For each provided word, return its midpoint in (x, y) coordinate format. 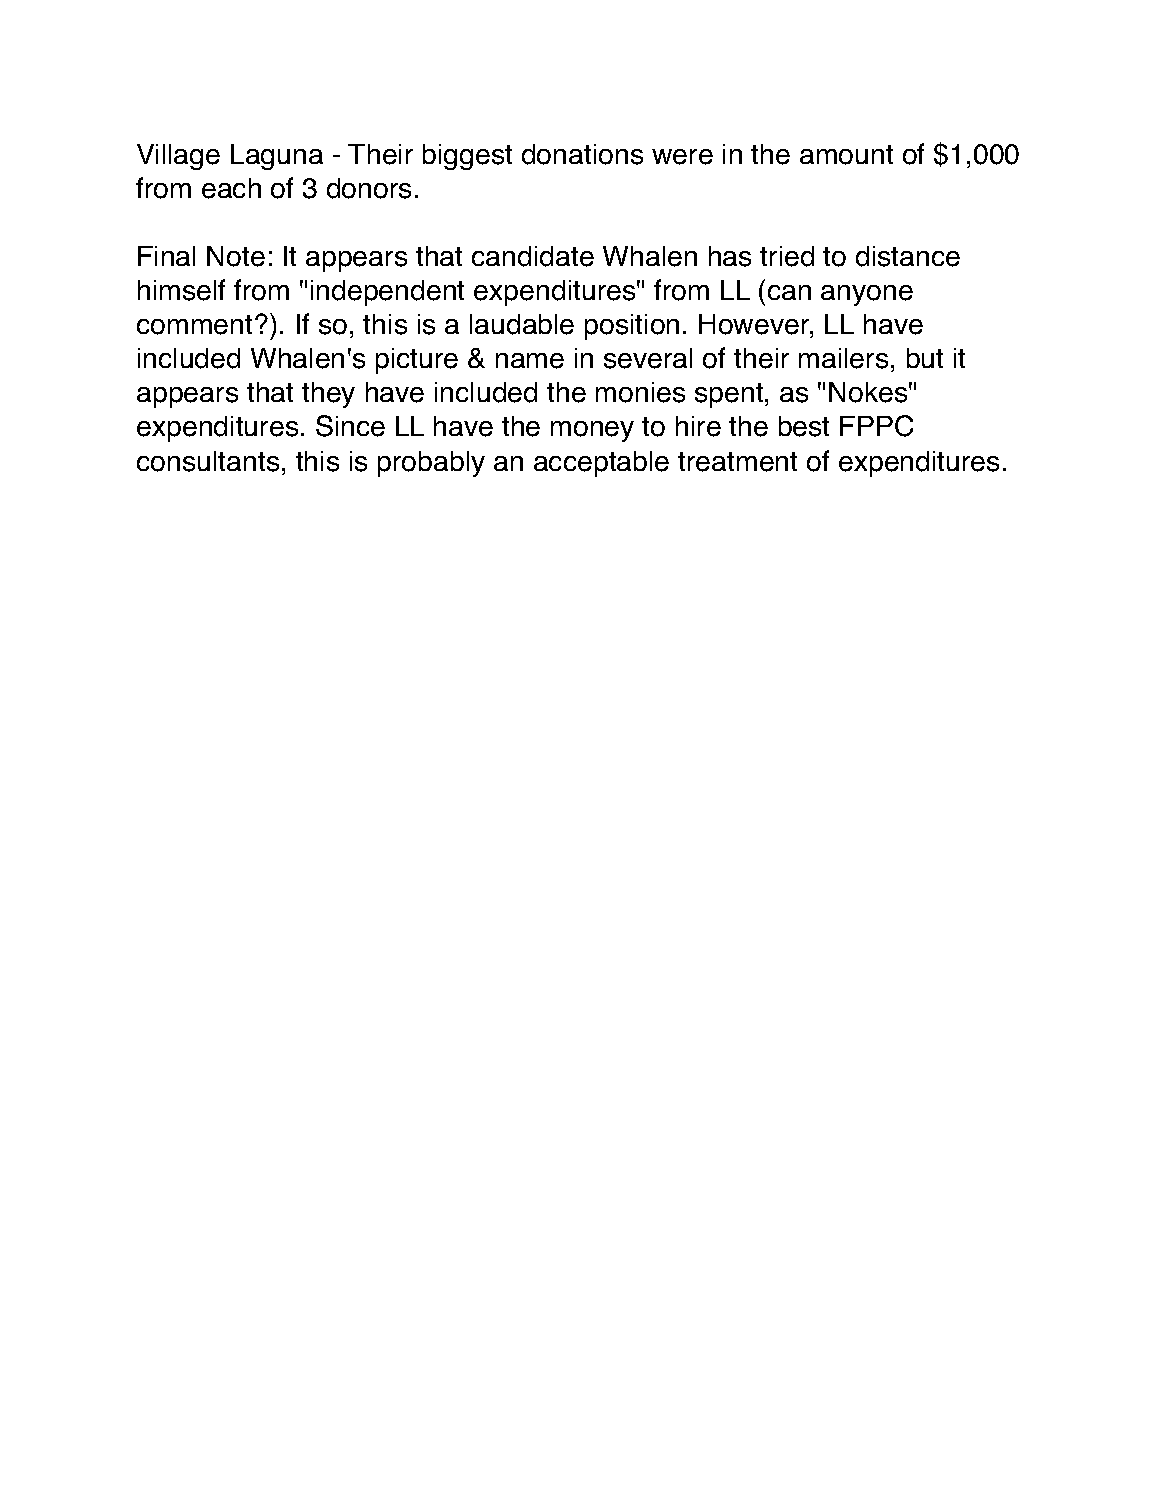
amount (846, 155)
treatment (737, 462)
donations (582, 154)
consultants (208, 461)
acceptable (601, 464)
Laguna (277, 157)
